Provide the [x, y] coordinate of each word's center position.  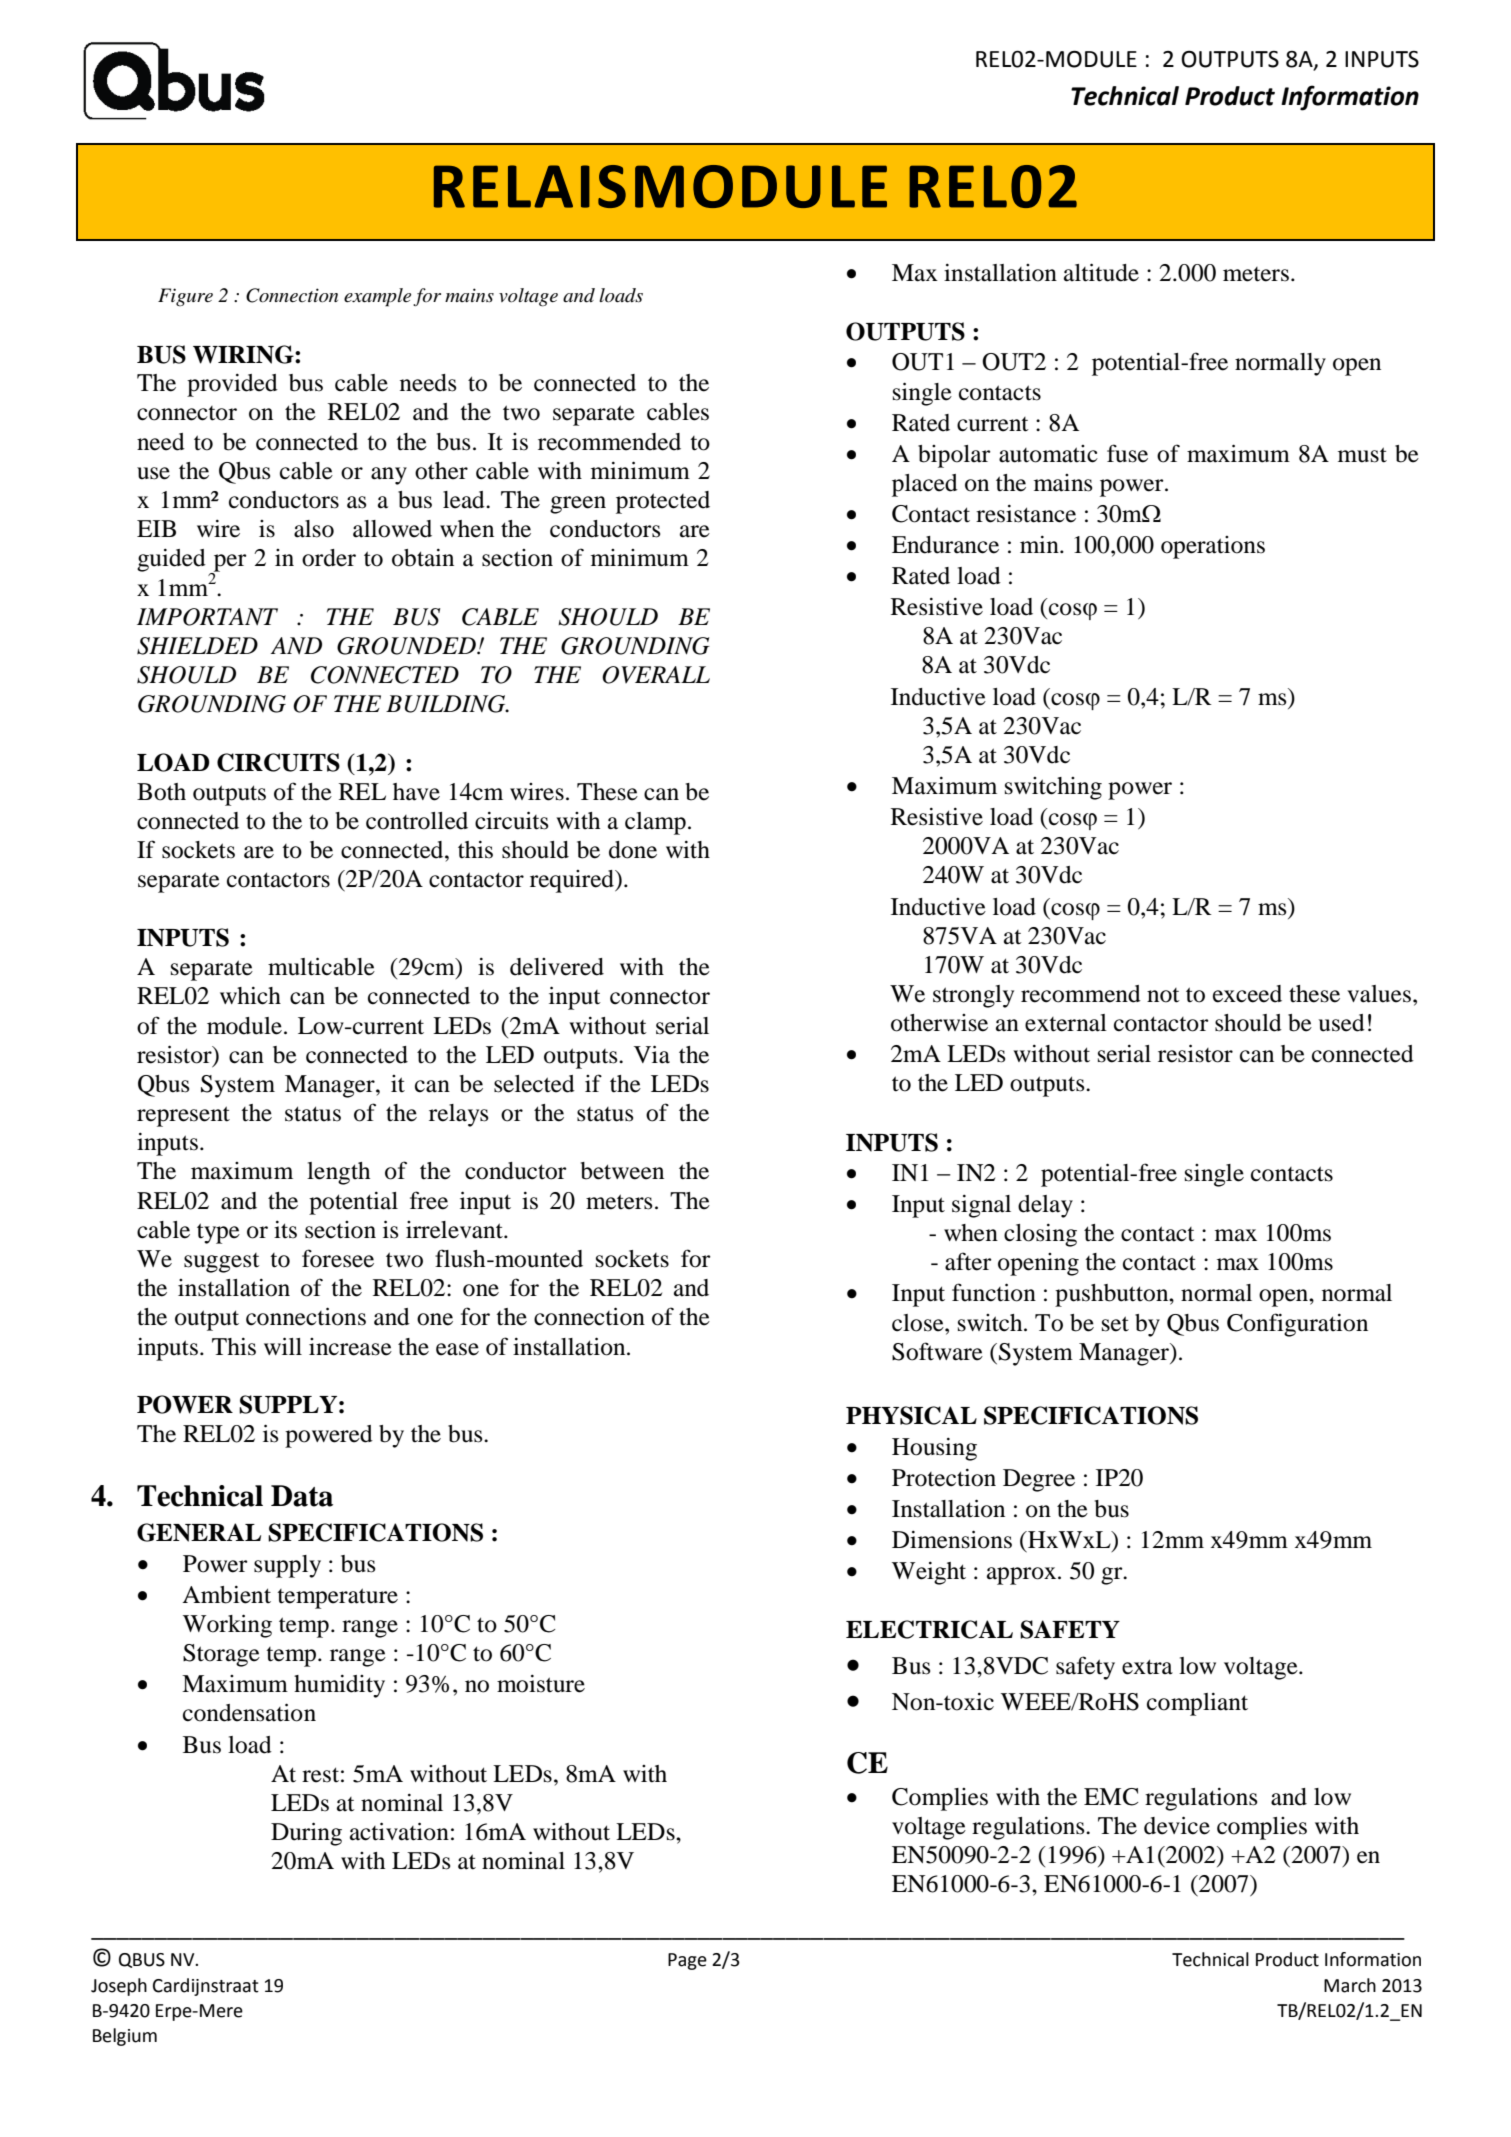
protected [663, 502]
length [338, 1173]
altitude [1101, 272]
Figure [185, 297]
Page [687, 1961]
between [622, 1171]
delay [1045, 1206]
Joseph [119, 1987]
